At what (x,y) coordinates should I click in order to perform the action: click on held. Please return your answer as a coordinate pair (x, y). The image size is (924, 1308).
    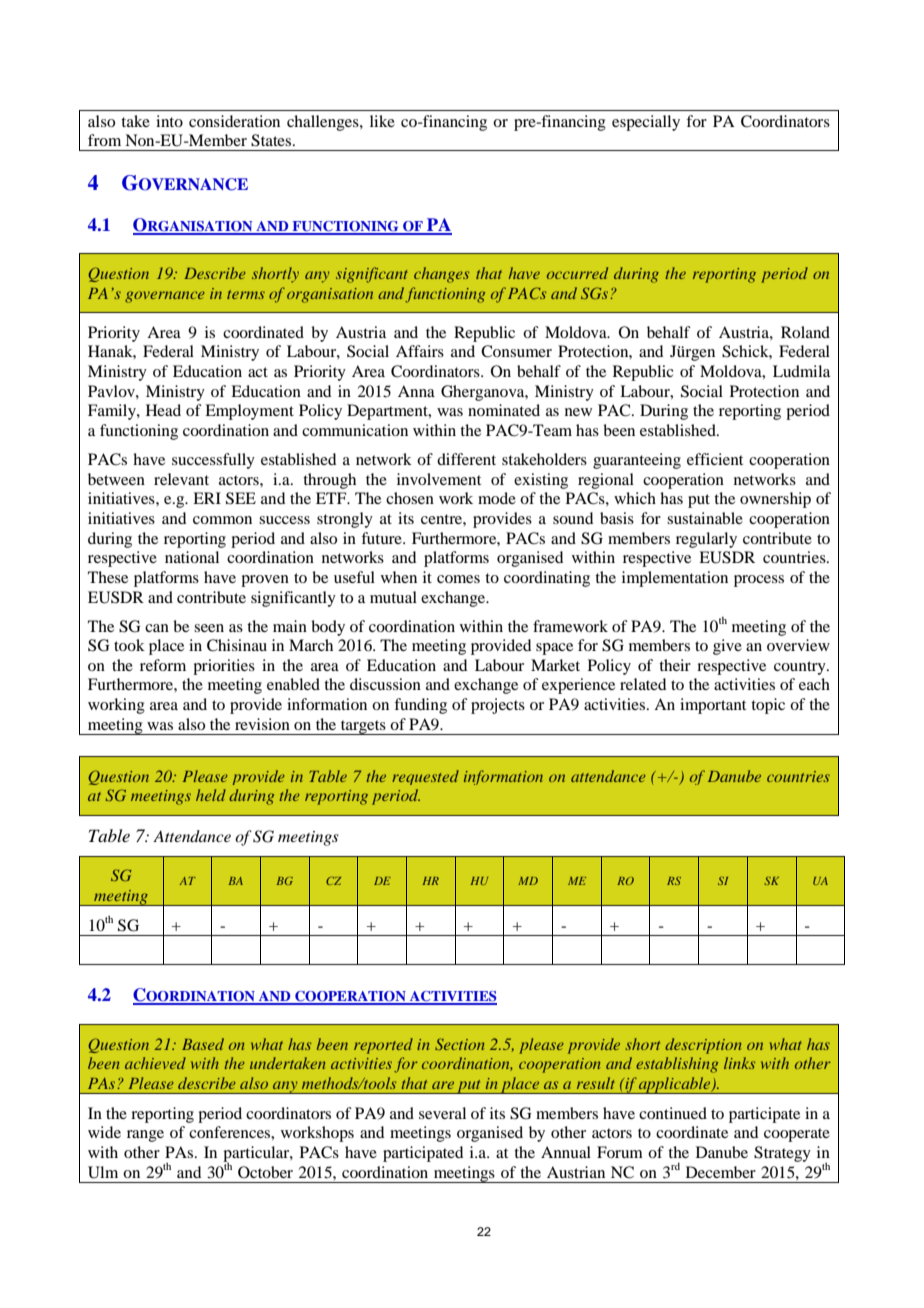
    Looking at the image, I should click on (211, 795).
